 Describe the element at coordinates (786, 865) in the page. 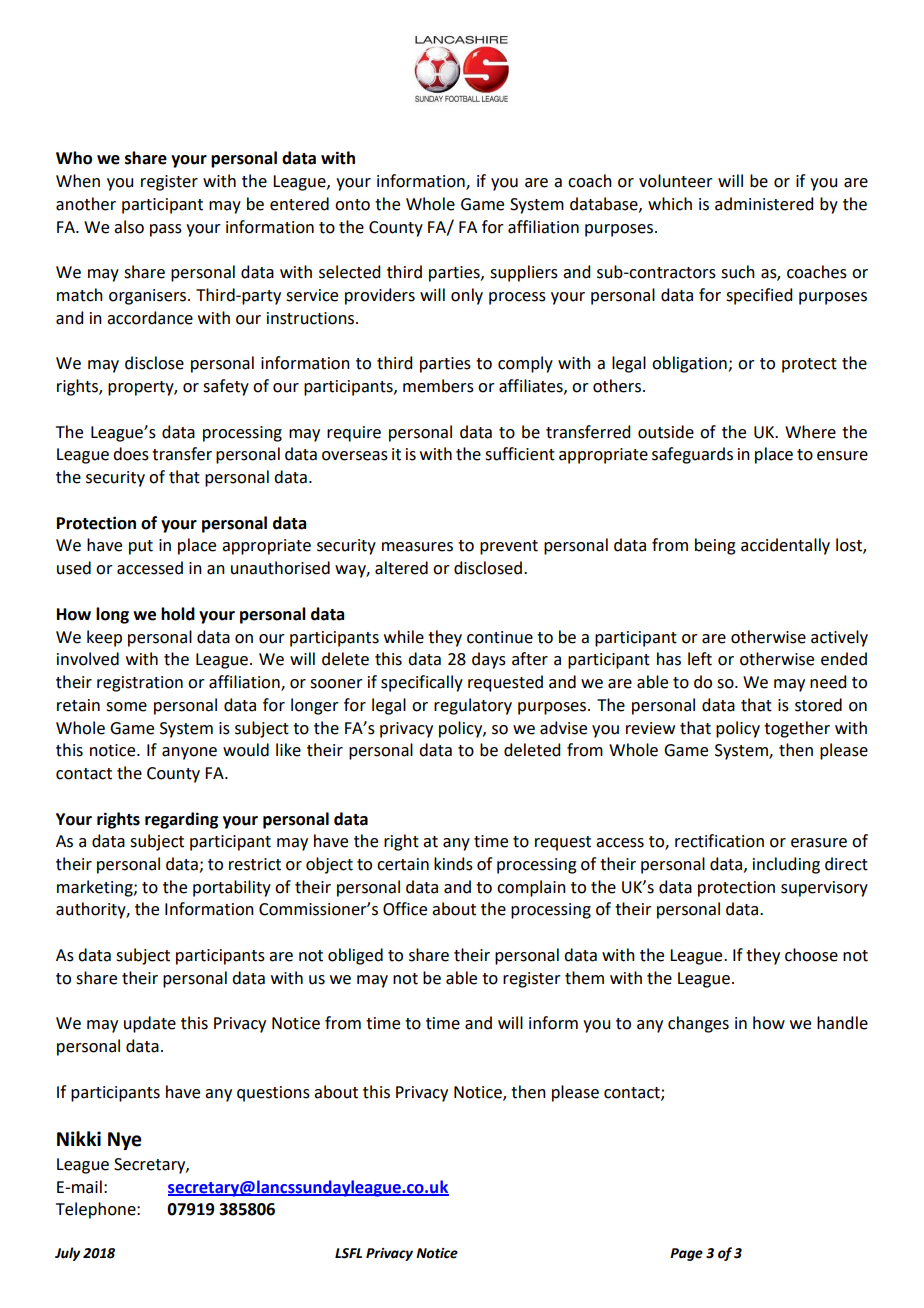

I see `including` at that location.
